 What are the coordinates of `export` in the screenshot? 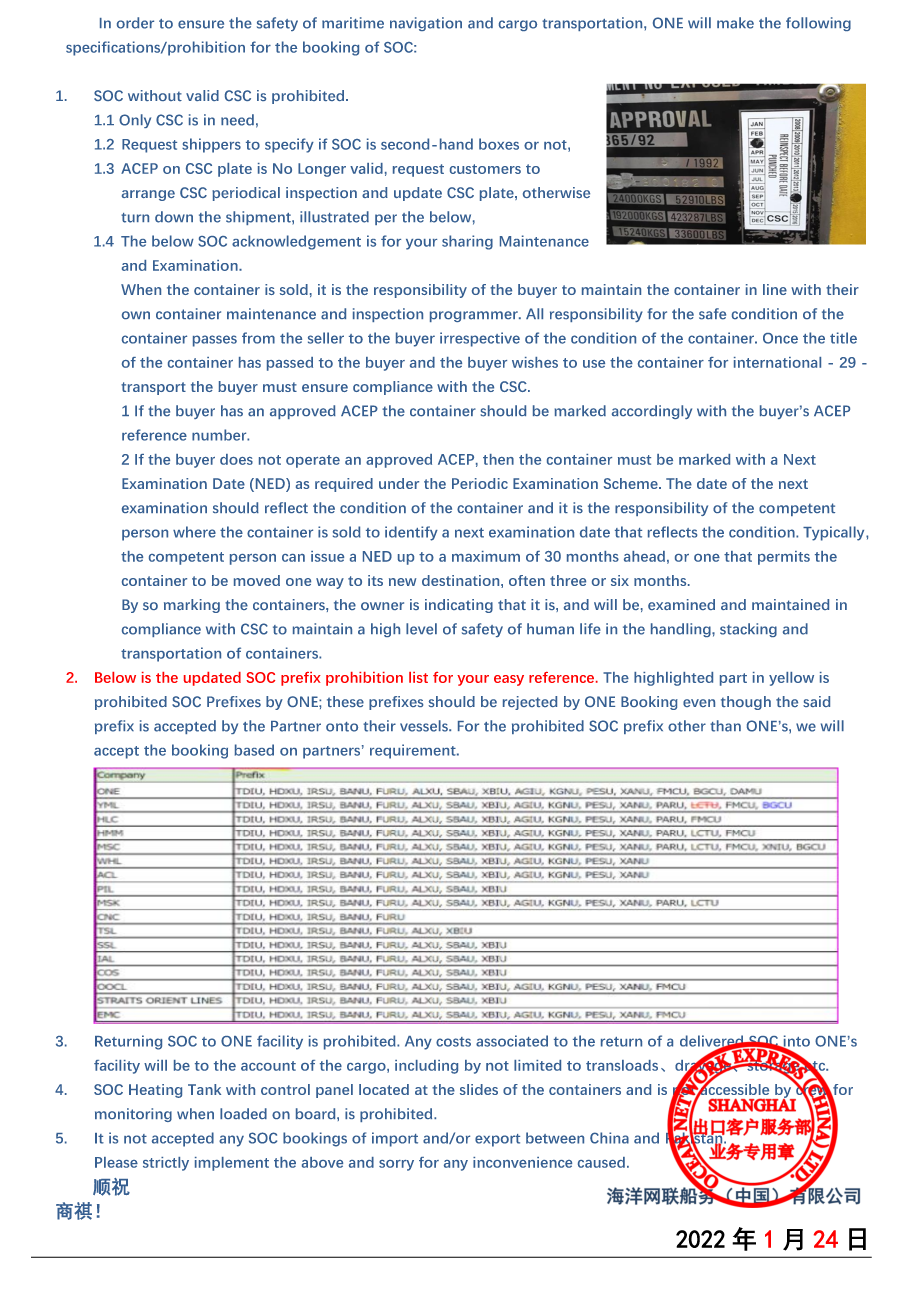 It's located at (497, 1140).
